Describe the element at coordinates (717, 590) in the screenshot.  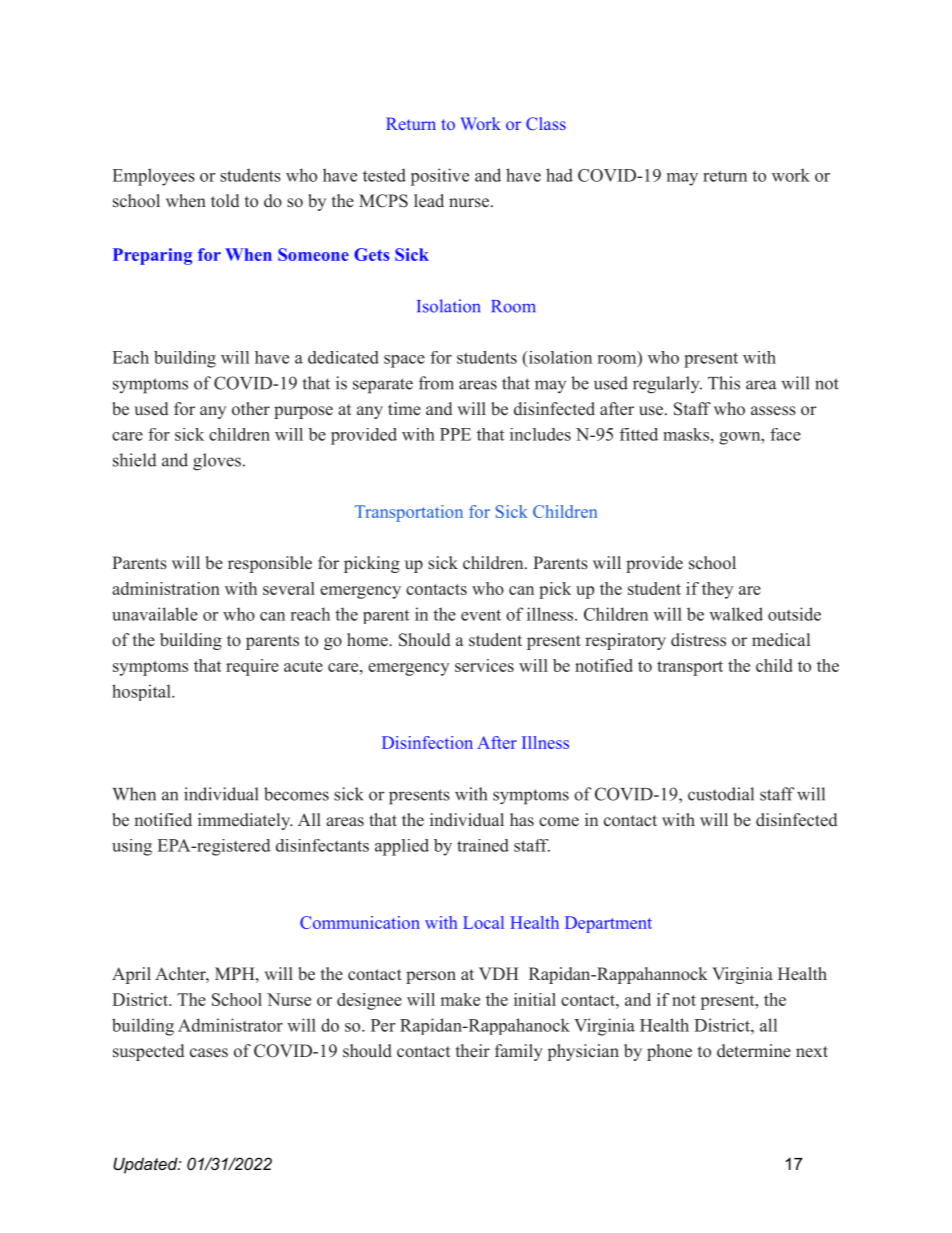
I see `they` at that location.
